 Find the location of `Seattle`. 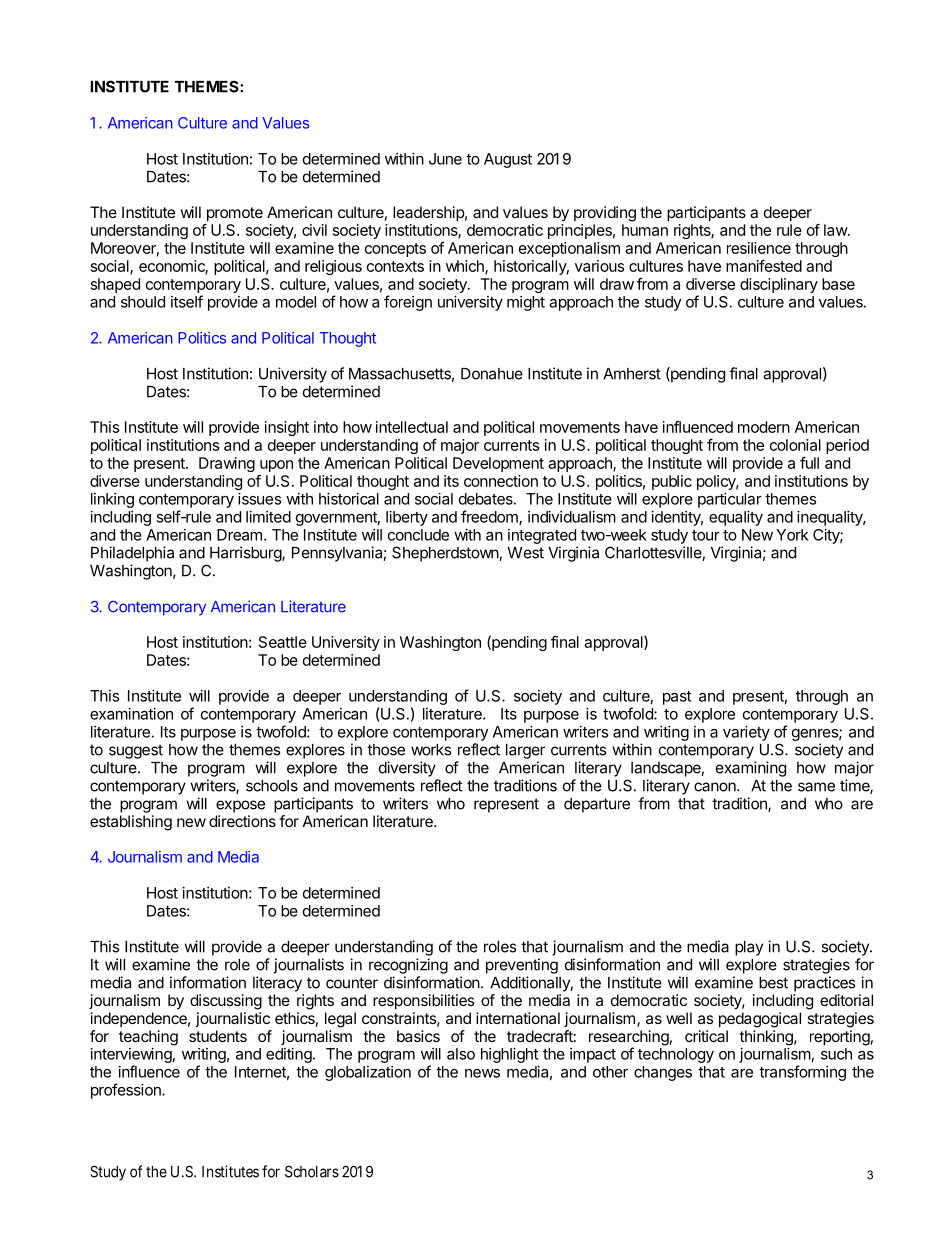

Seattle is located at coordinates (283, 642).
